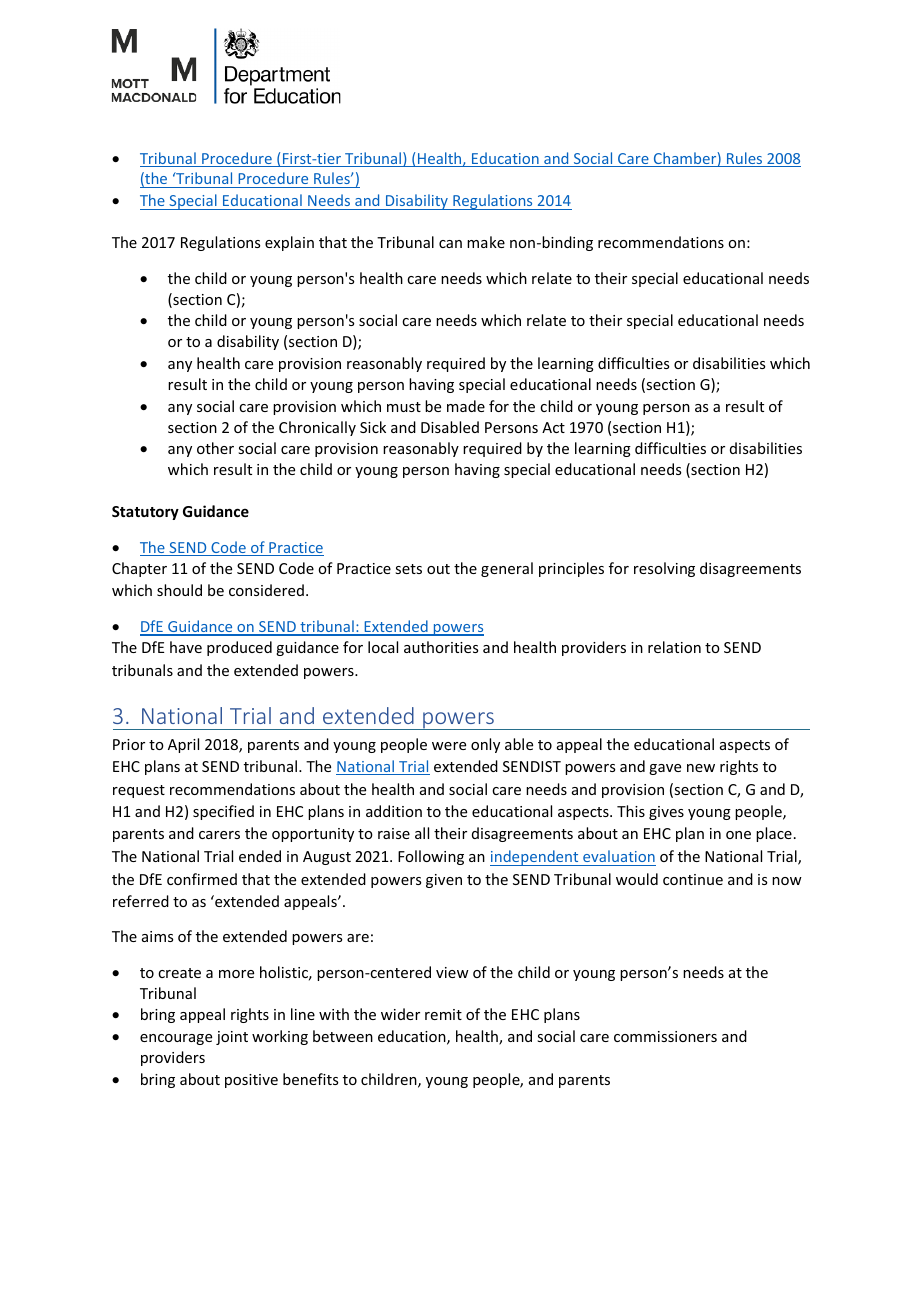 The image size is (924, 1308). I want to click on general, so click(507, 569).
